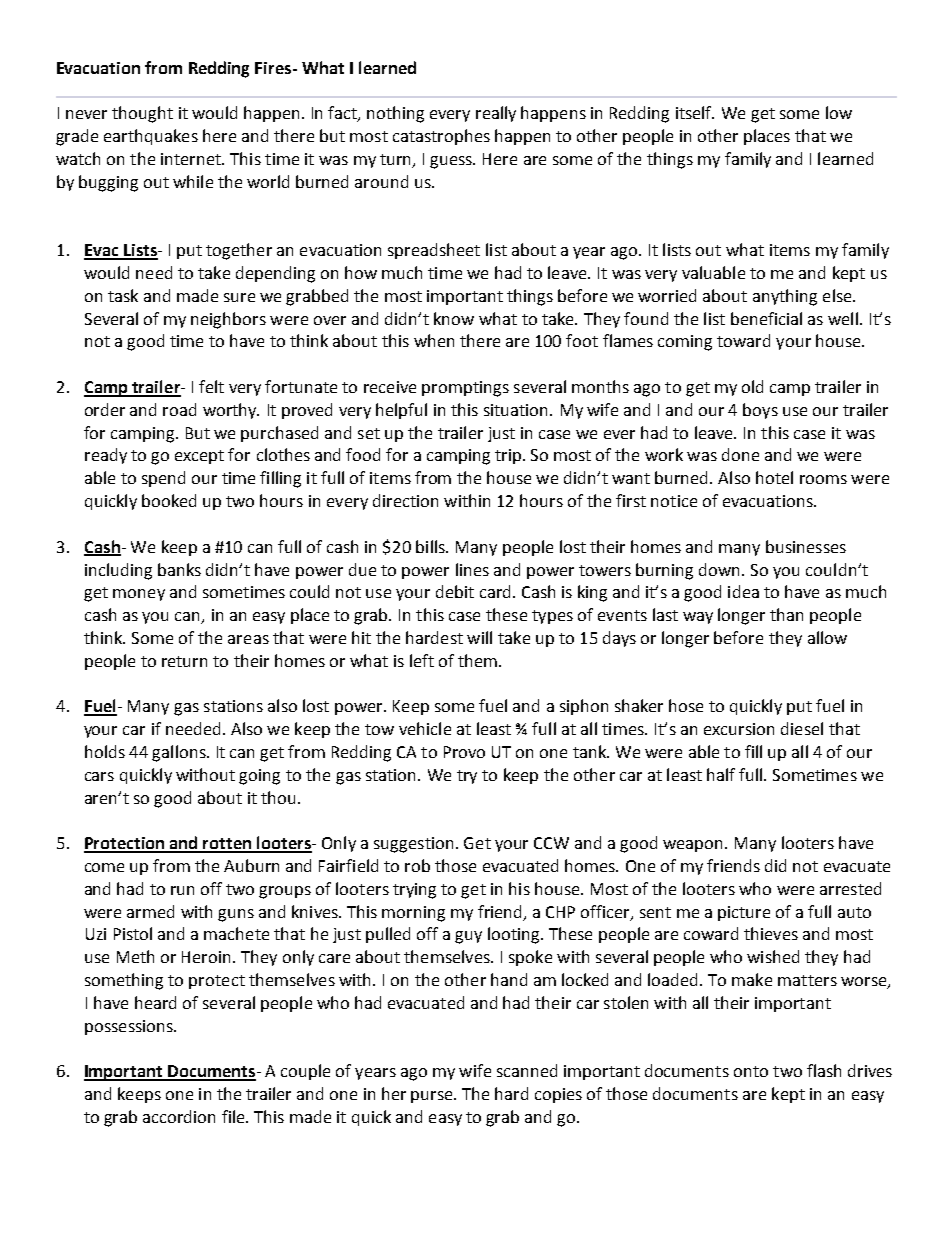  Describe the element at coordinates (802, 728) in the screenshot. I see `diesel` at that location.
